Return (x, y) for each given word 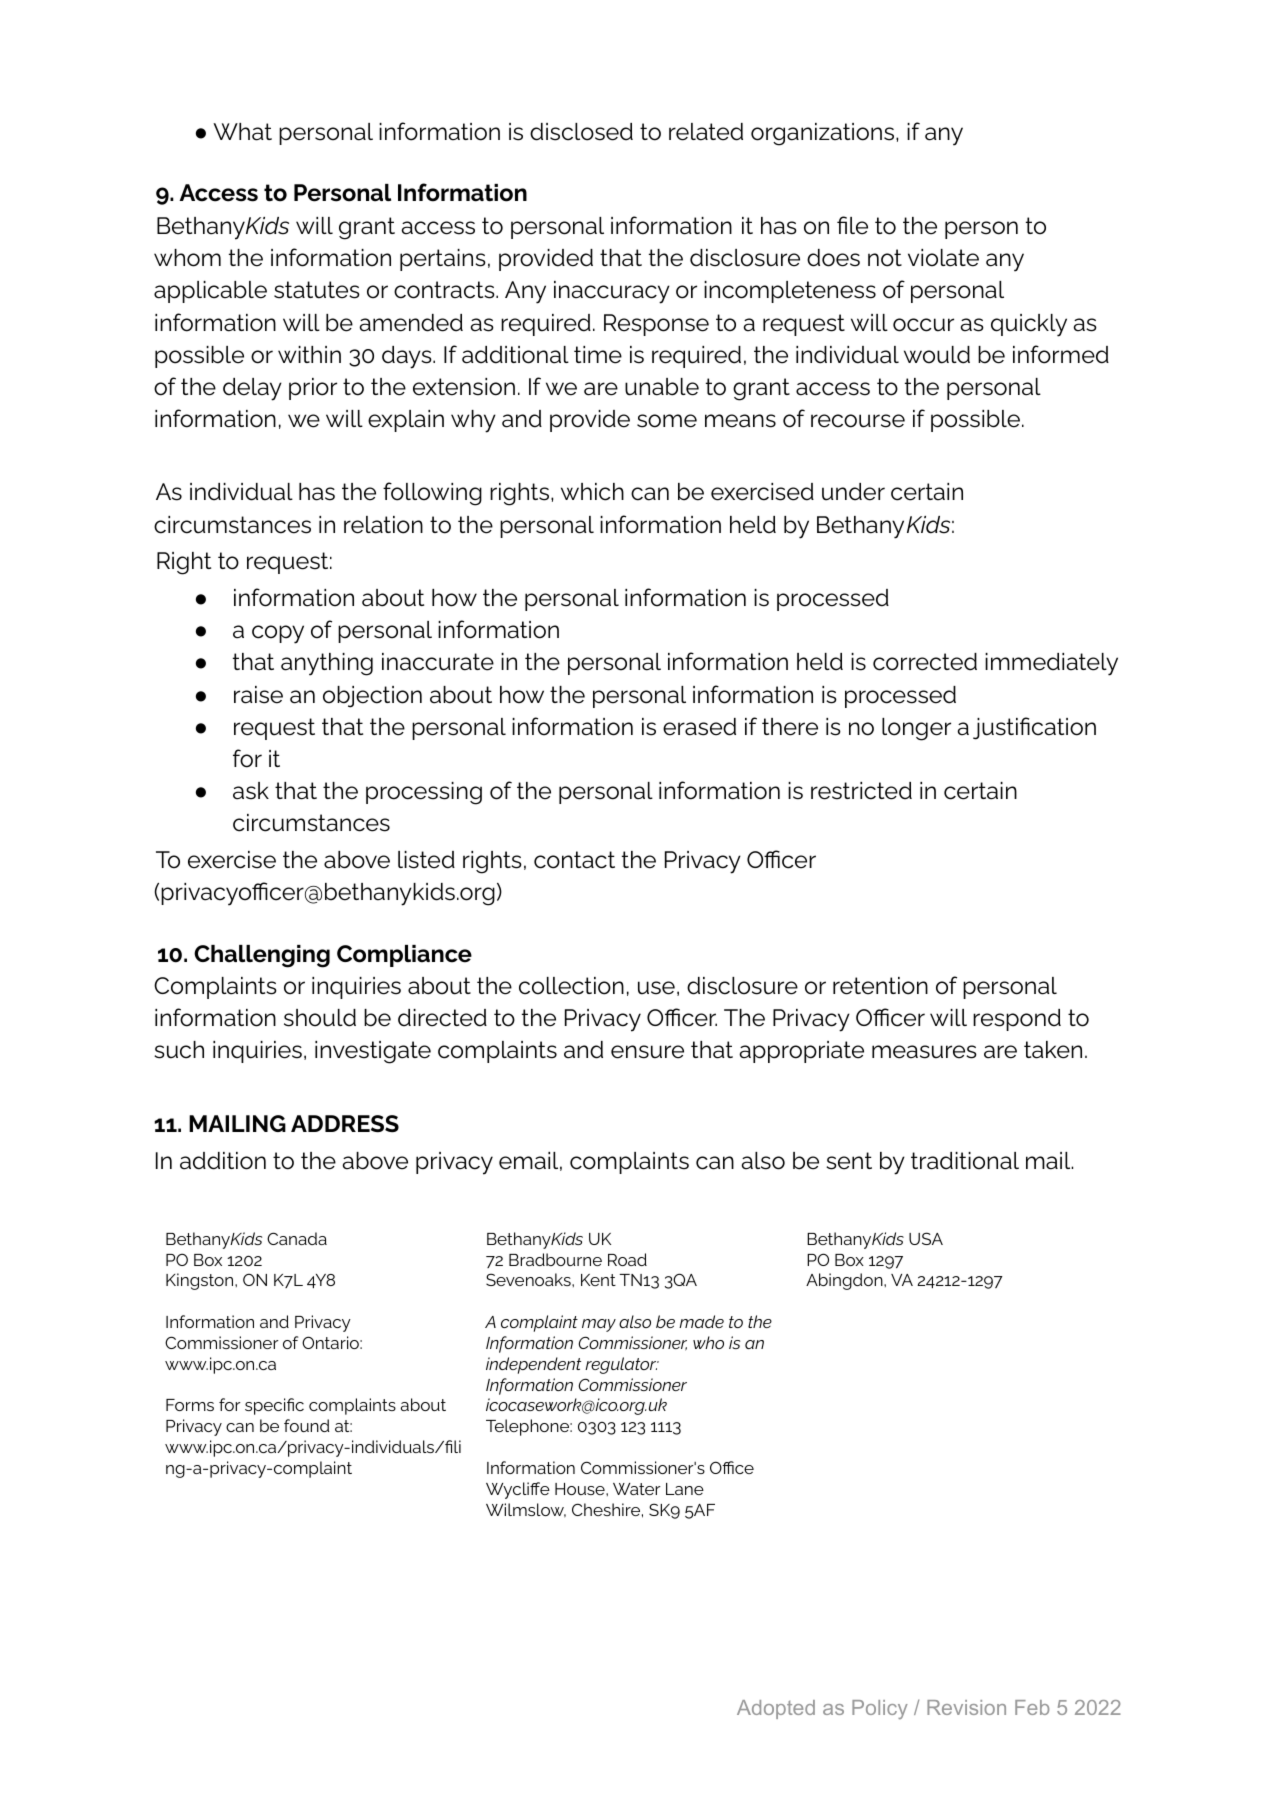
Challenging (262, 956)
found (307, 1425)
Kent (598, 1280)
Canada (297, 1238)
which (592, 492)
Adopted (776, 1709)
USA (926, 1238)
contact (574, 860)
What (242, 132)
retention (880, 986)
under (853, 492)
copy (278, 634)
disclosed (581, 132)
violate (943, 258)
